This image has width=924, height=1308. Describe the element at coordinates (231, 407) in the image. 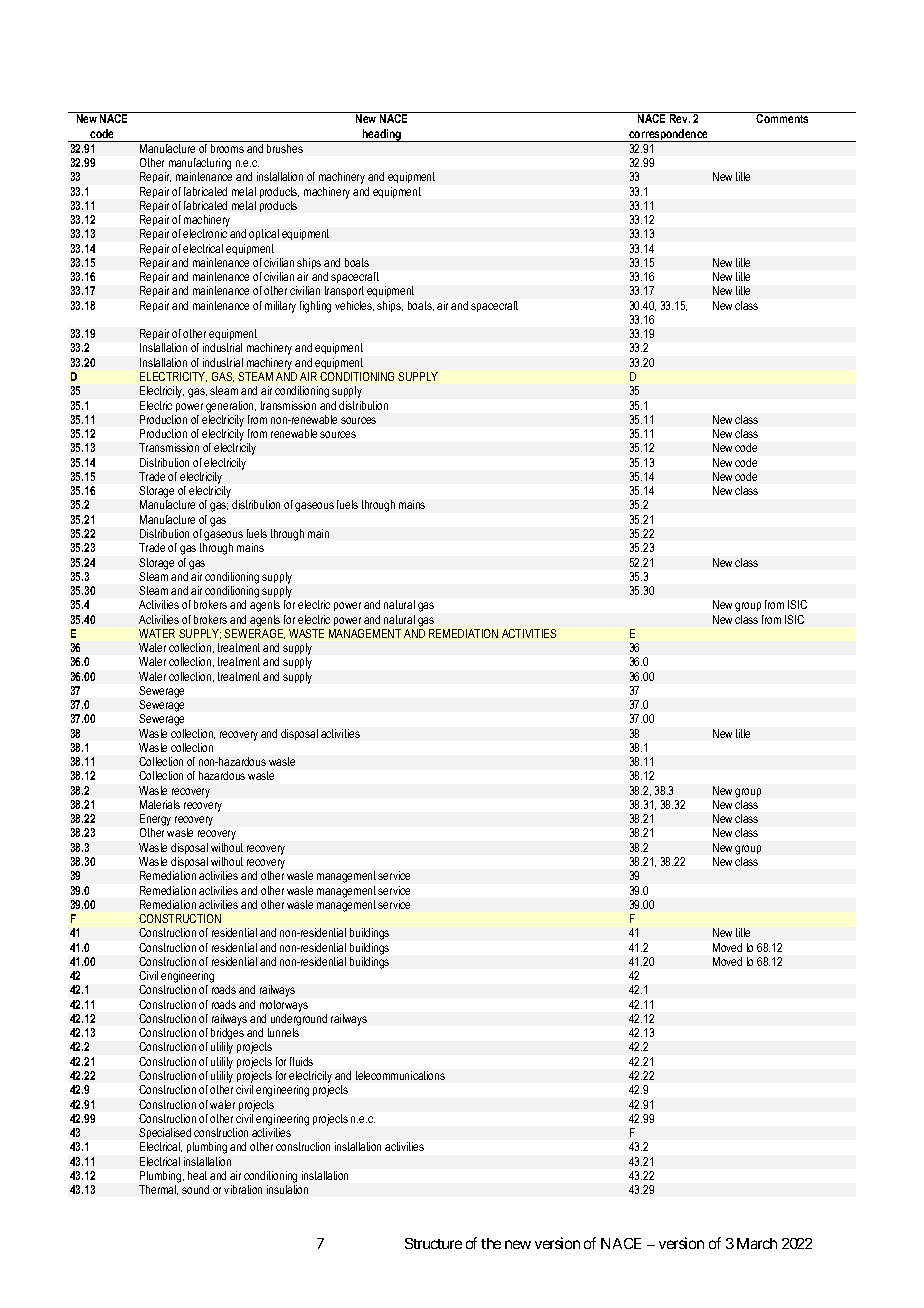

I see `generation` at that location.
